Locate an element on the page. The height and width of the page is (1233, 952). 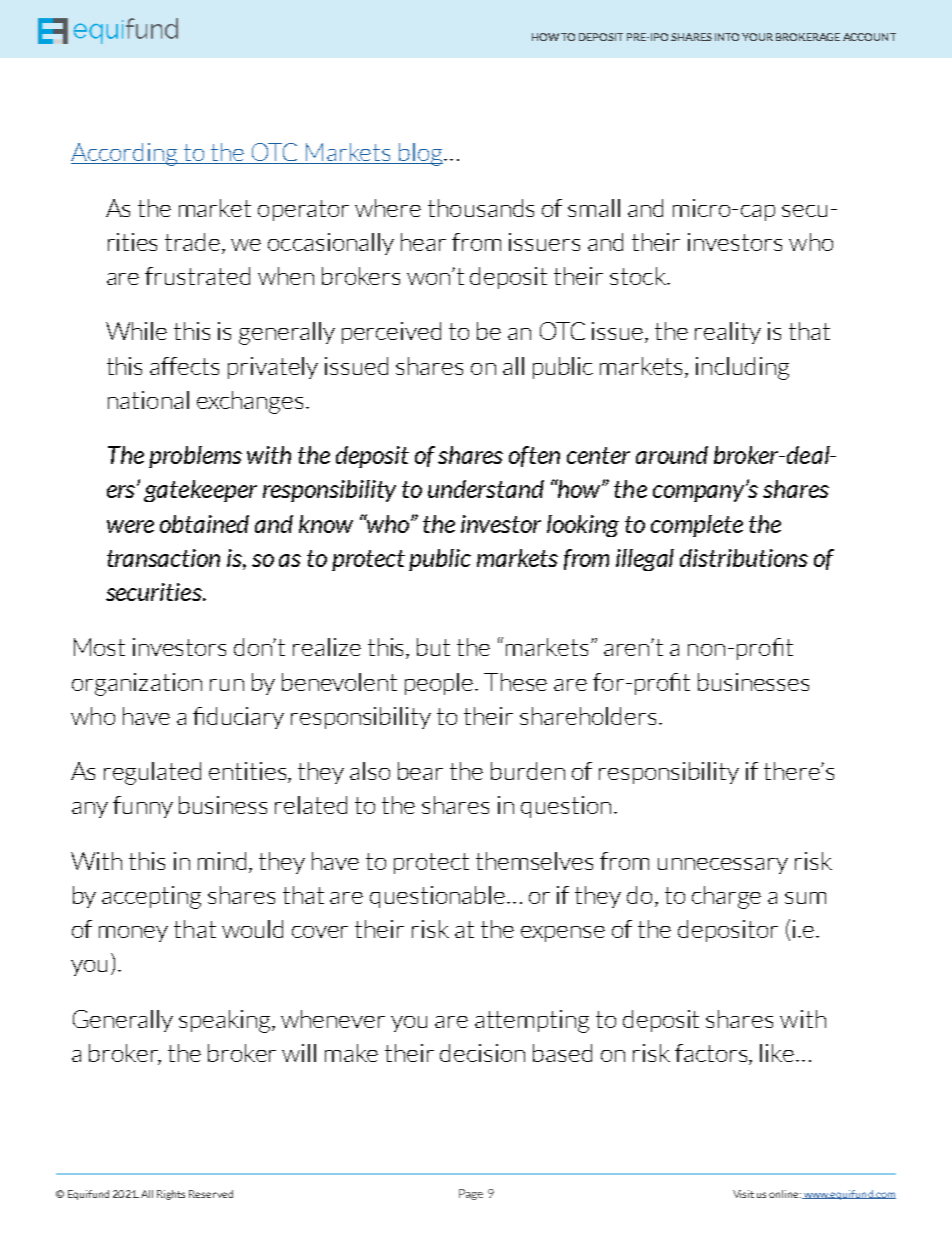
Page is located at coordinates (471, 1194).
